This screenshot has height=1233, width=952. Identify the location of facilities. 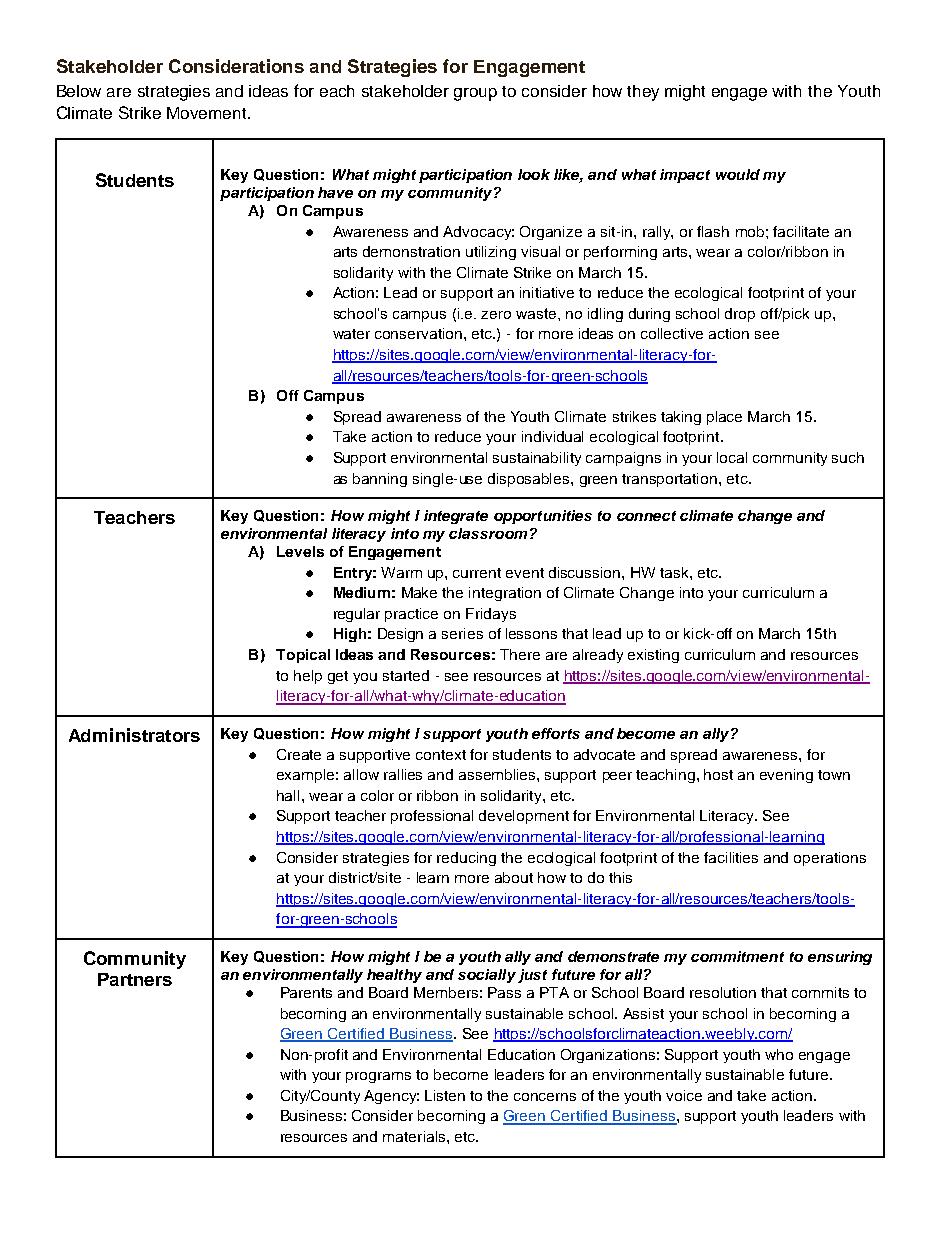
(731, 857).
